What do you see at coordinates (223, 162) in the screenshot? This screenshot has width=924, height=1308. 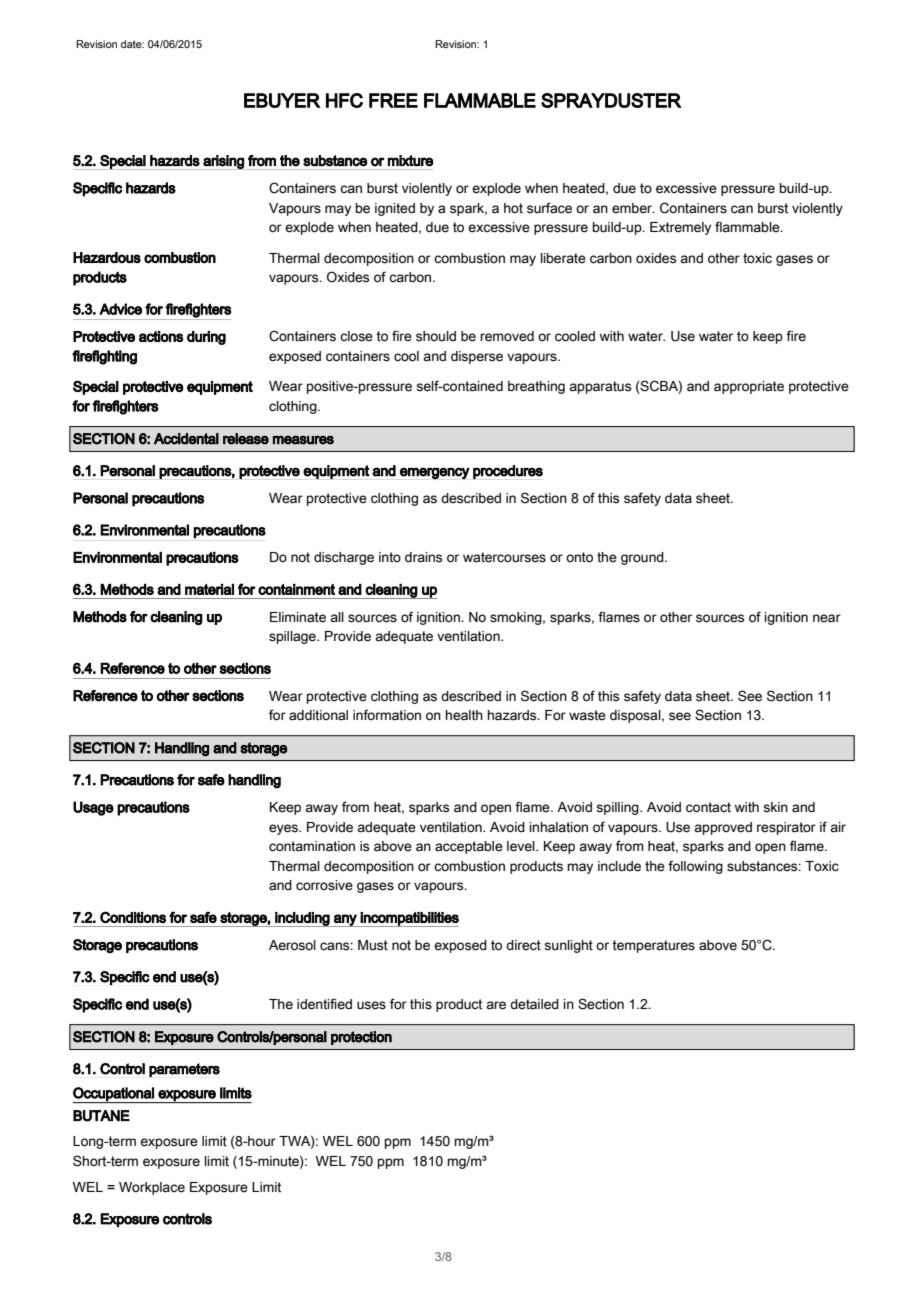 I see `arising` at bounding box center [223, 162].
